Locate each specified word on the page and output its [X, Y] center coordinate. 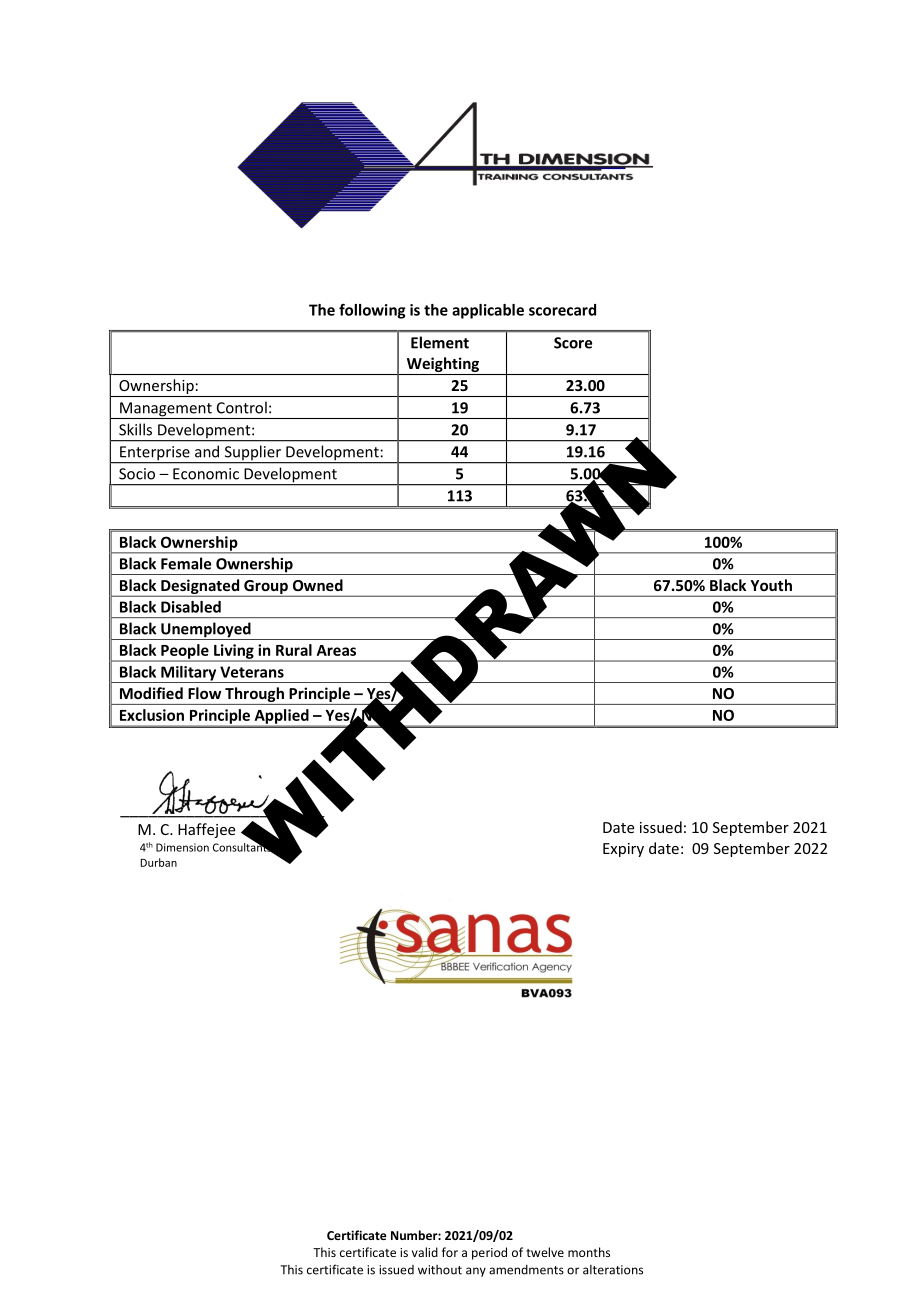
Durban [158, 862]
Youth [771, 585]
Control [242, 407]
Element [440, 342]
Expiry [623, 850]
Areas [336, 650]
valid [425, 1252]
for [450, 1252]
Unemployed [206, 631]
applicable [488, 311]
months [589, 1252]
